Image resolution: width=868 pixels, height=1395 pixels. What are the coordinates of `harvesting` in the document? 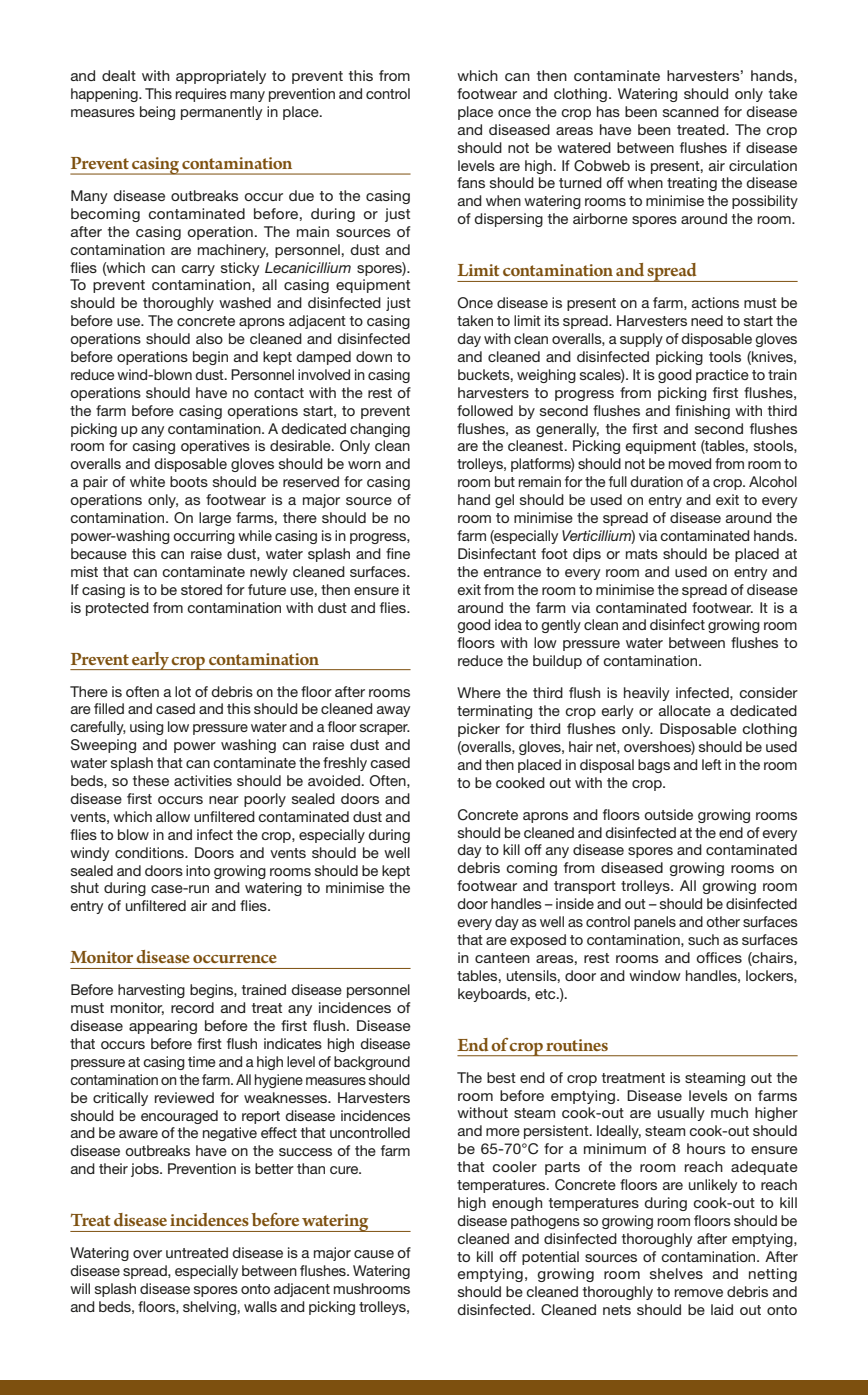 It's located at (151, 991).
